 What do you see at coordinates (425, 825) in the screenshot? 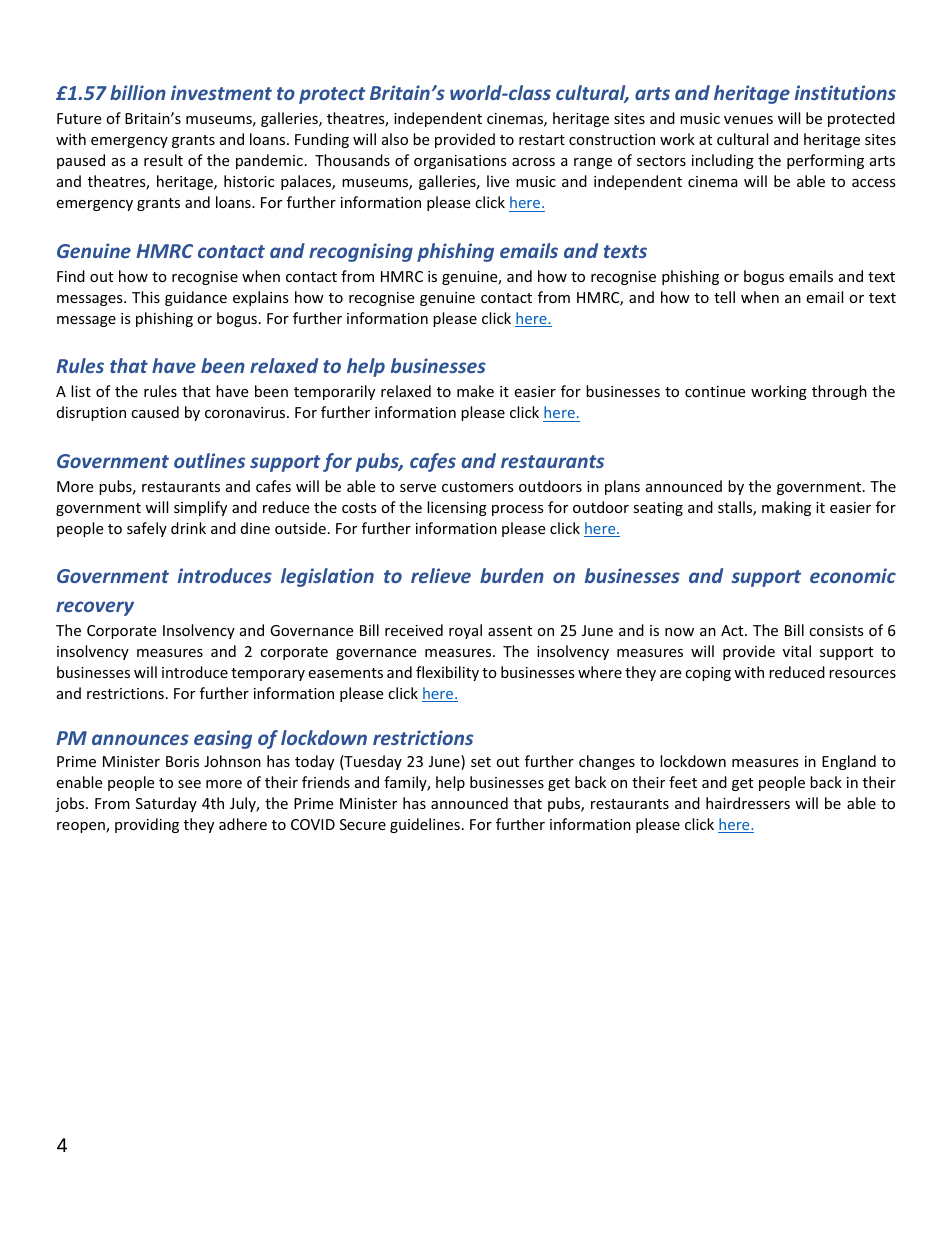
I see `guidelines` at bounding box center [425, 825].
